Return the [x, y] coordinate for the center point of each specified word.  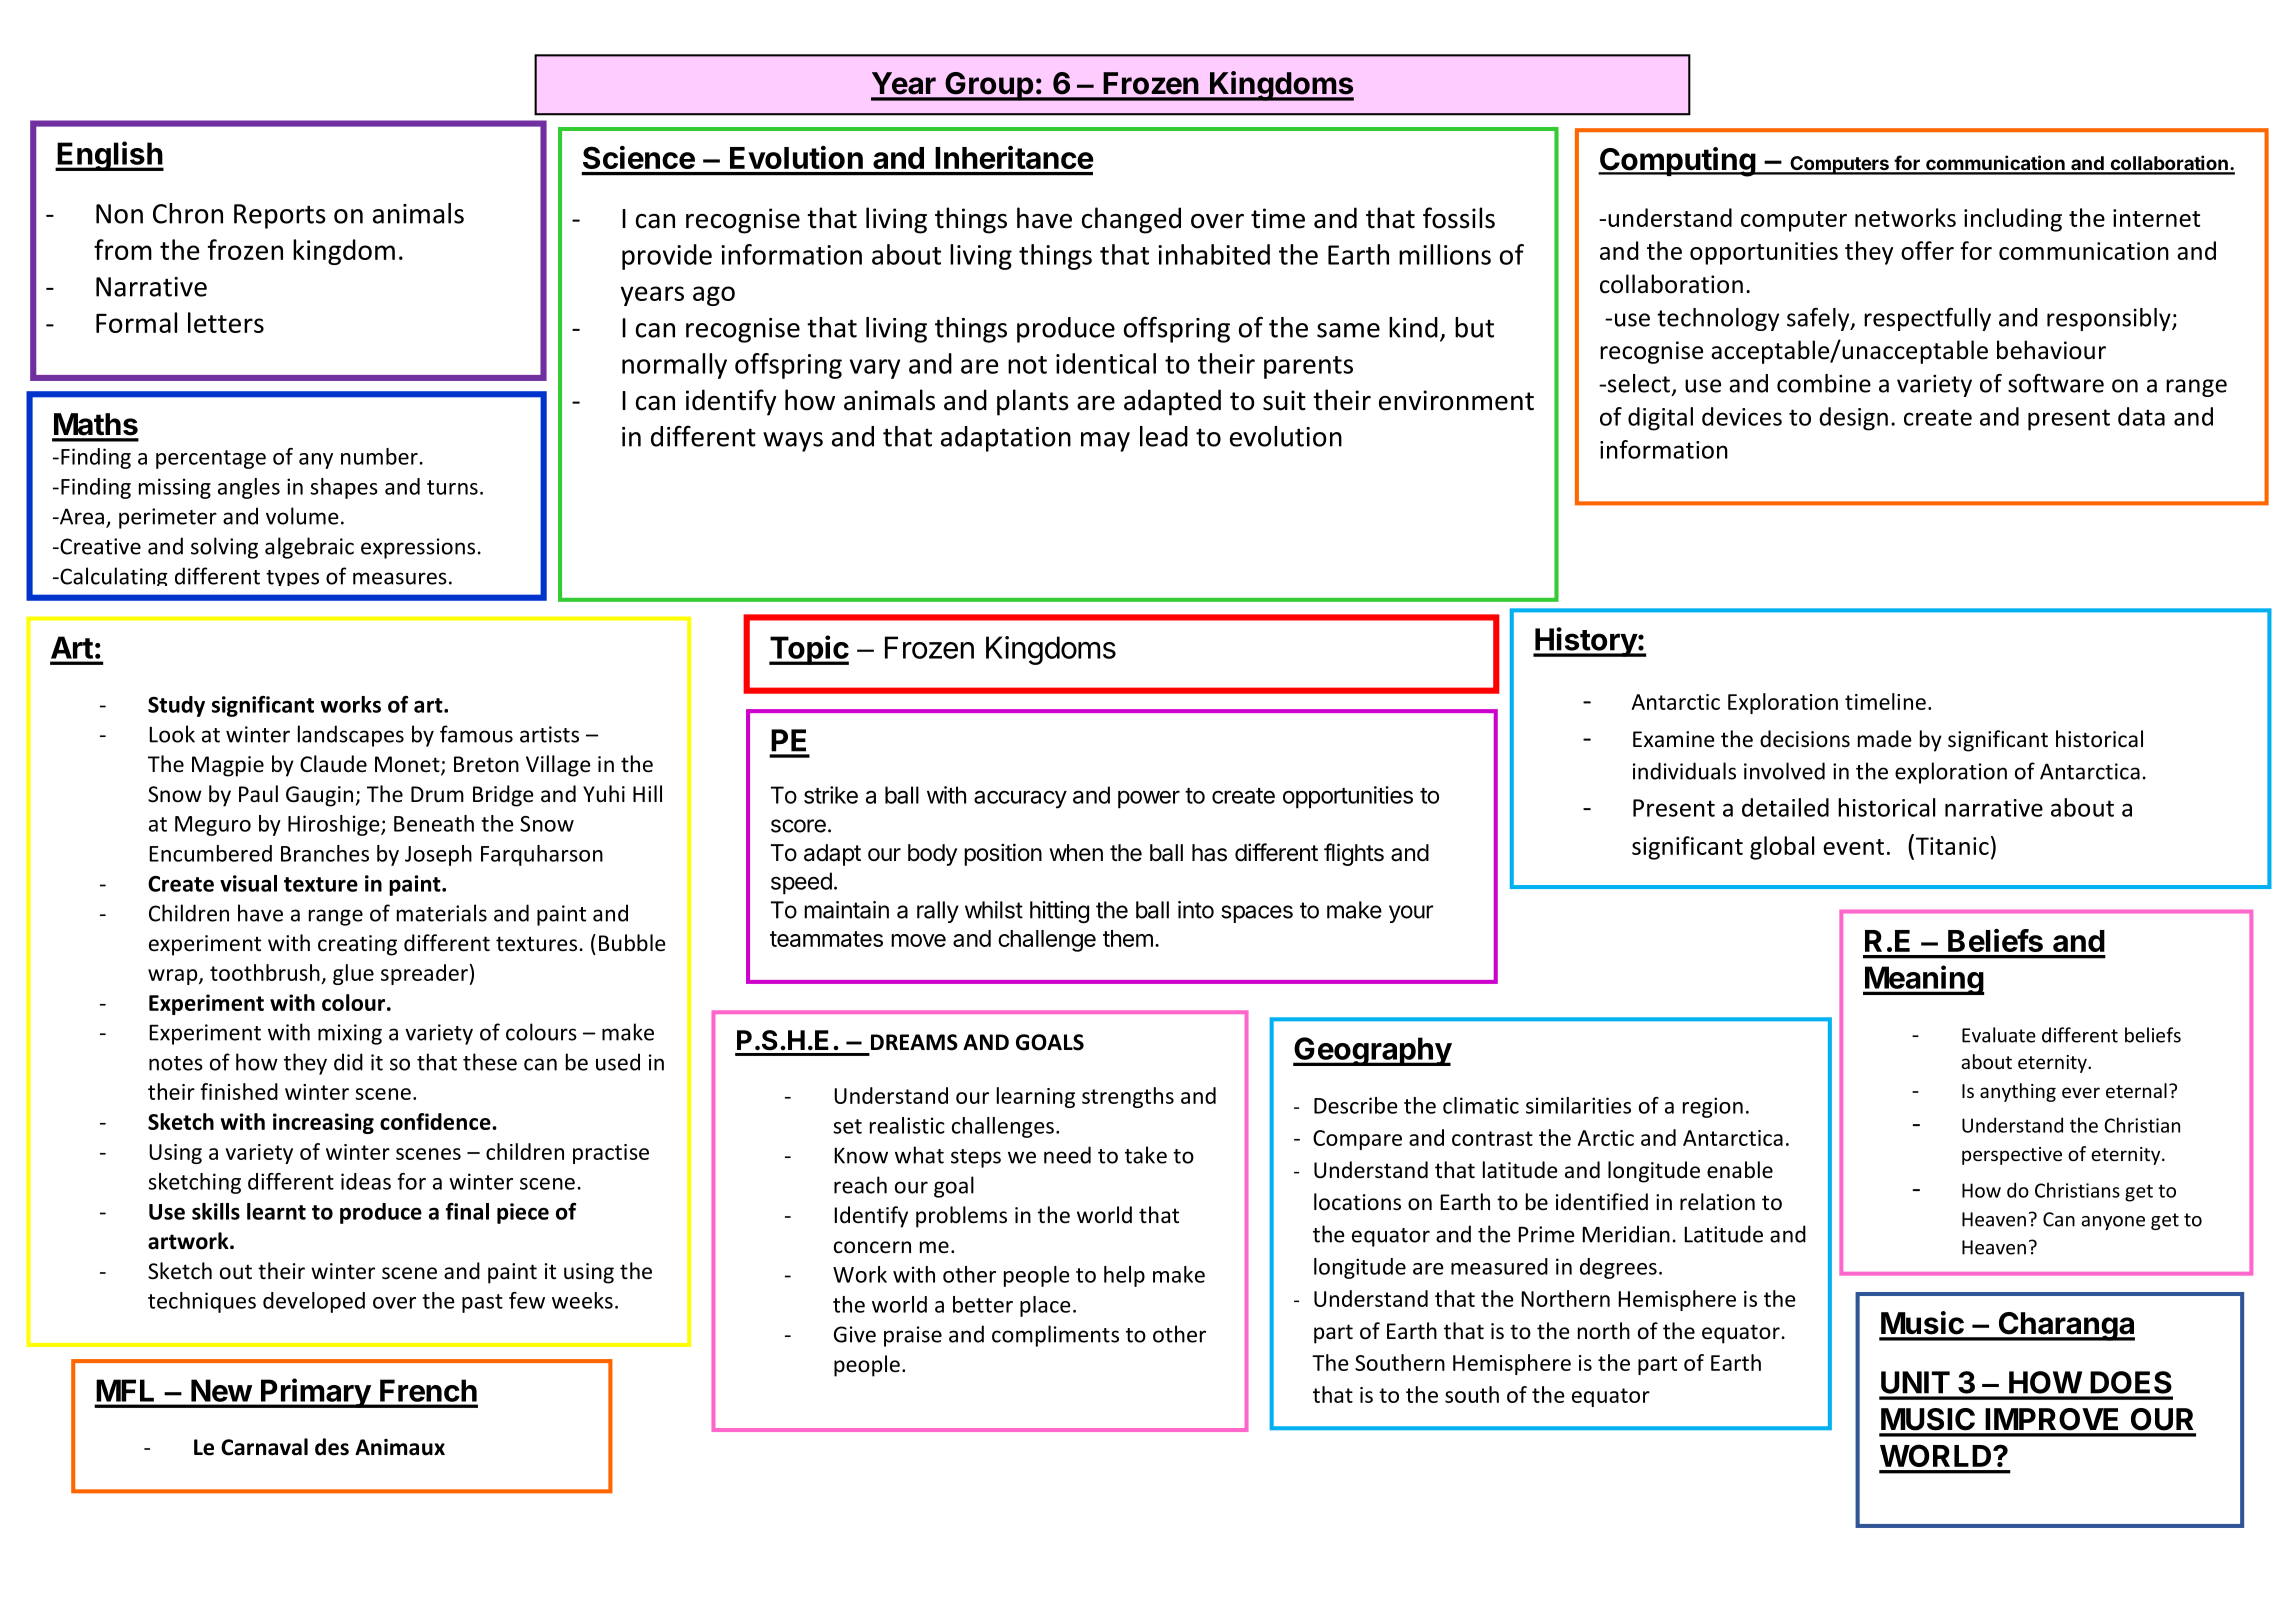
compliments [1055, 1336]
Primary [315, 1393]
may [1105, 442]
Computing [1677, 162]
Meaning [1923, 980]
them [1128, 938]
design [1853, 419]
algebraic [309, 548]
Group [989, 86]
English [109, 156]
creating [357, 945]
